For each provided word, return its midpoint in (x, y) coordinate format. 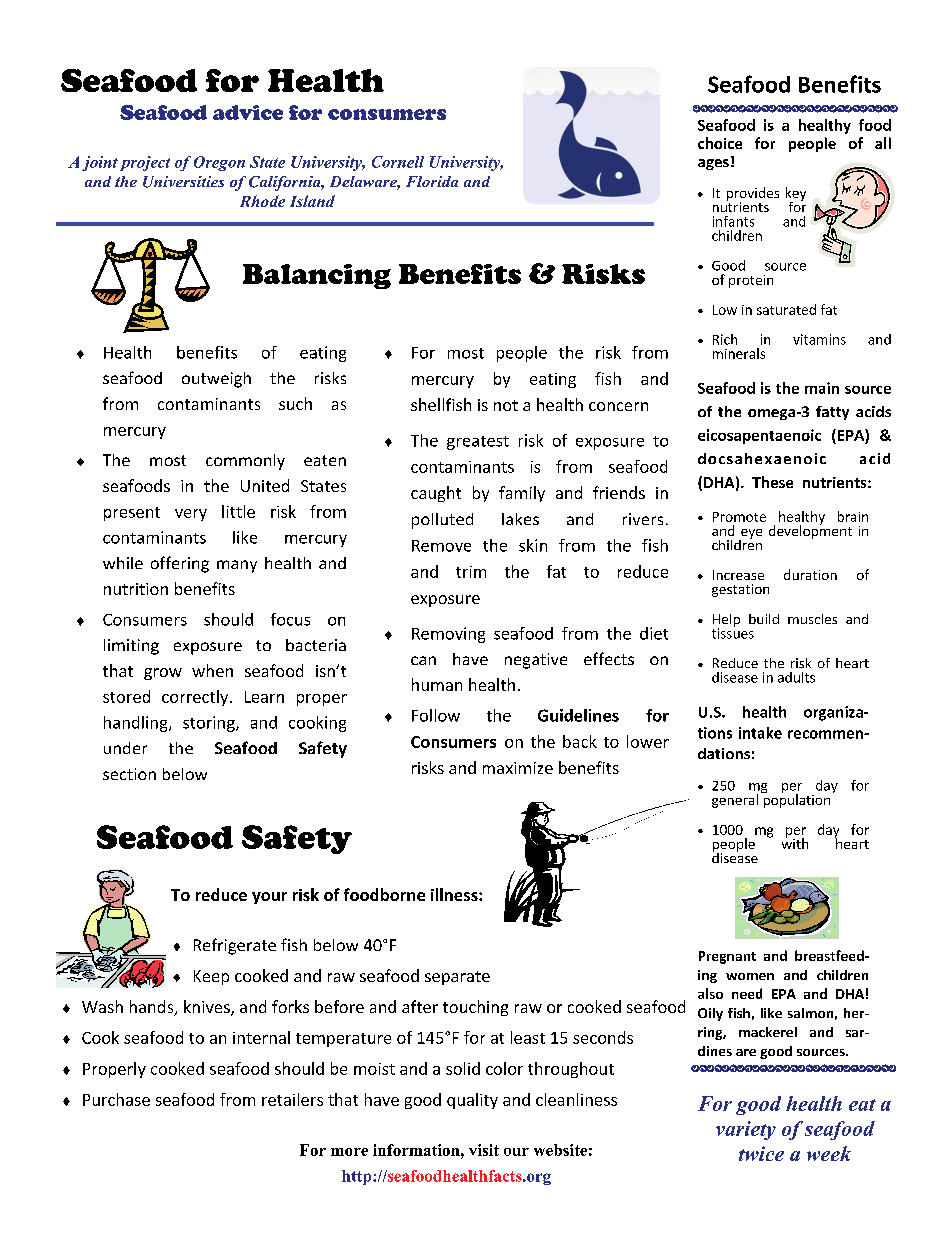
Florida (432, 181)
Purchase (116, 1099)
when (212, 670)
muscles (812, 619)
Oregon (219, 163)
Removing (448, 635)
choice (720, 143)
